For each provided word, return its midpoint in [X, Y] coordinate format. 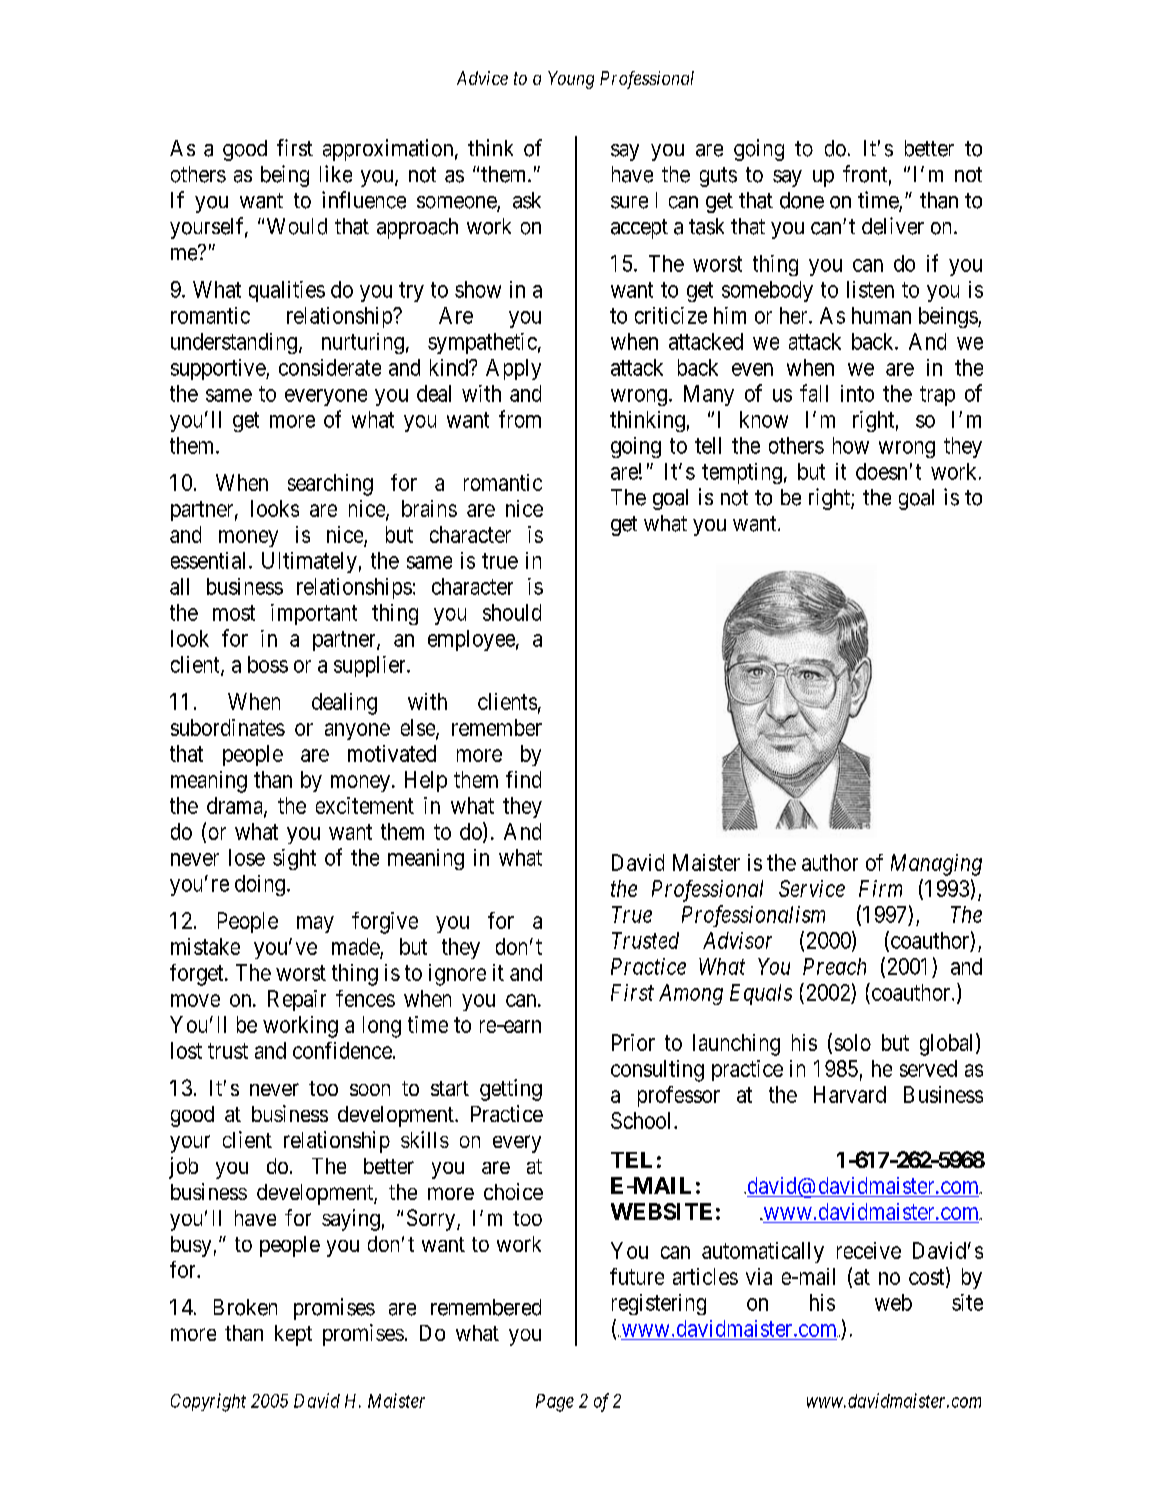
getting [511, 1090]
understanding [234, 343]
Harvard [850, 1094]
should [512, 612]
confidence [342, 1050]
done [802, 200]
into [857, 393]
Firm [880, 888]
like [336, 174]
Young [571, 80]
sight [294, 859]
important [314, 614]
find [523, 779]
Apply [513, 369]
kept [293, 1335]
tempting [742, 473]
